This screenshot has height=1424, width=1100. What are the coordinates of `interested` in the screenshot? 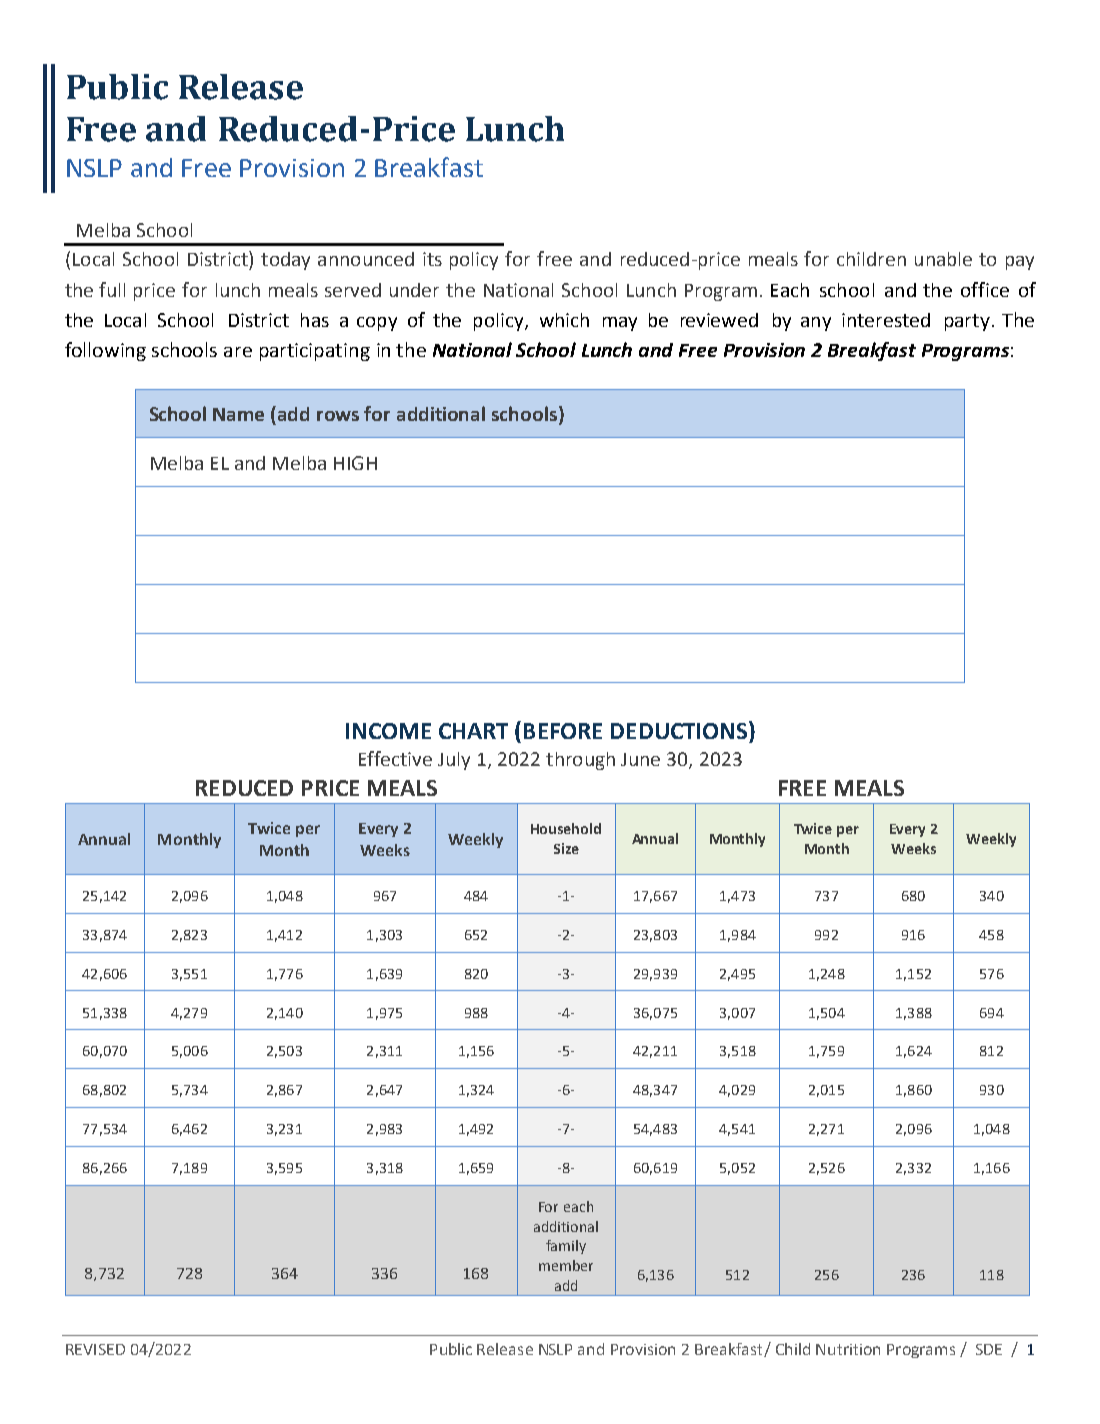 It's located at (886, 320).
